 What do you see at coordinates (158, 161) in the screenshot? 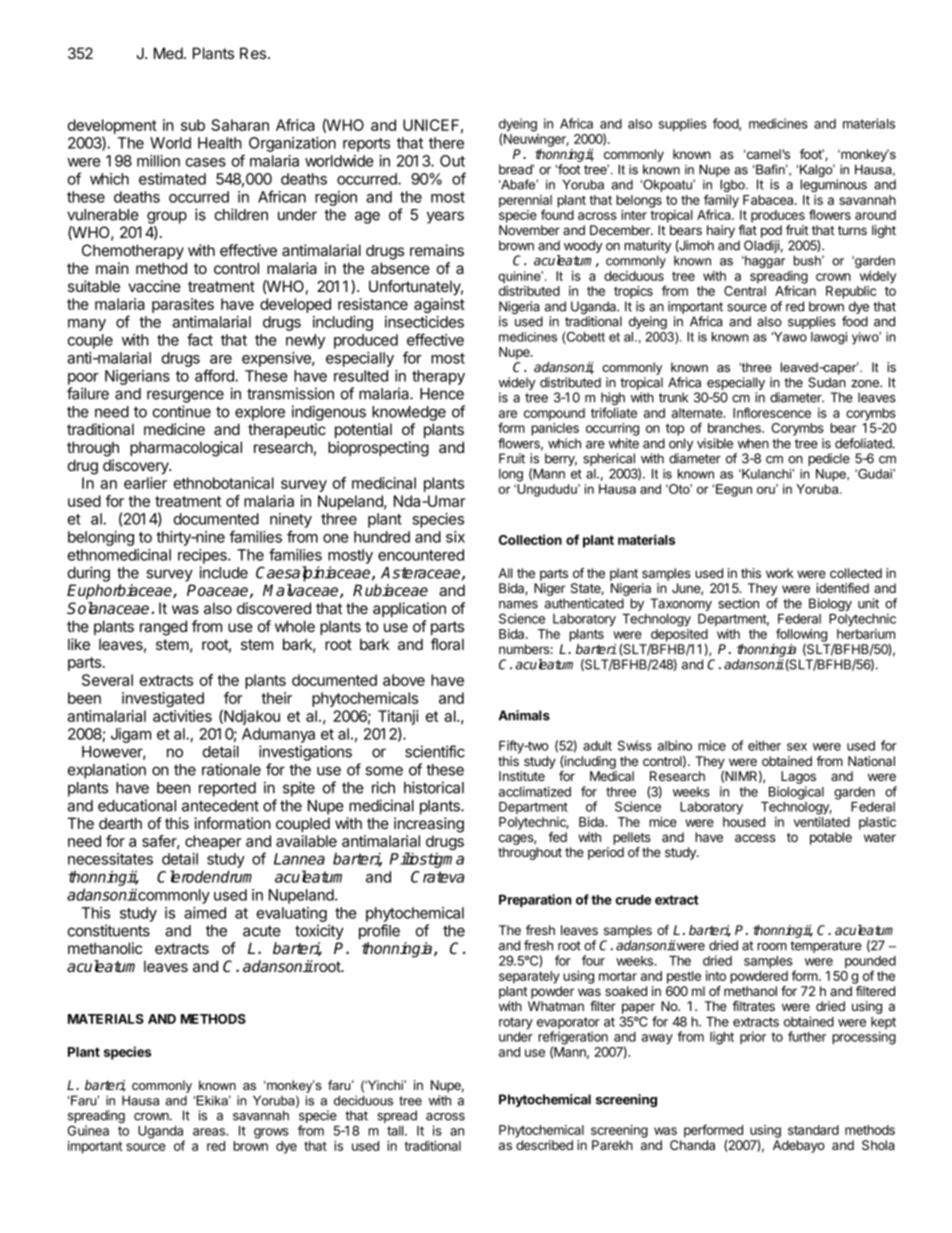
I see `million` at bounding box center [158, 161].
